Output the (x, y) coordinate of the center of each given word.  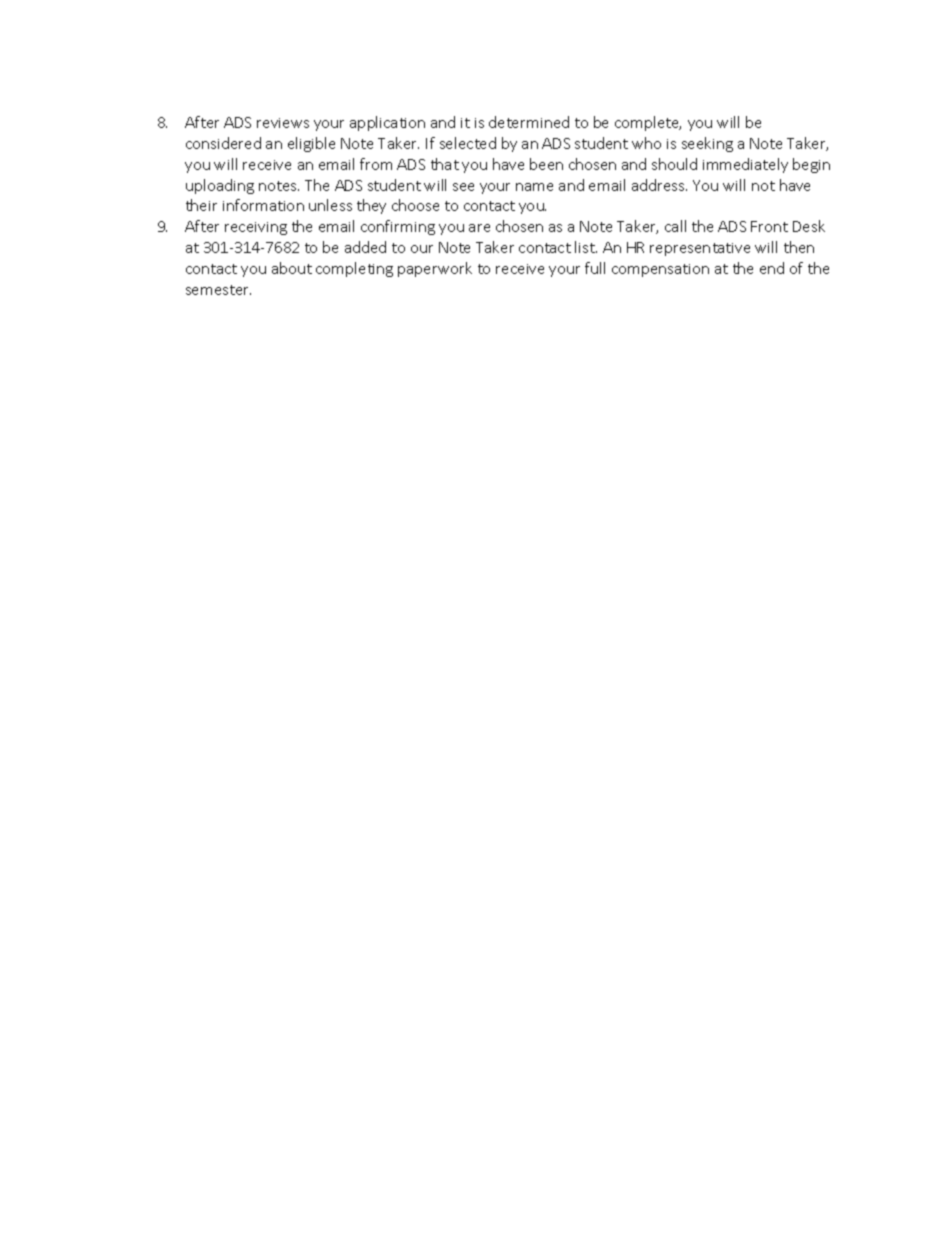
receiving (256, 228)
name (534, 187)
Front (769, 226)
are (479, 228)
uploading (220, 186)
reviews (283, 123)
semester (218, 290)
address (659, 185)
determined (529, 122)
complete (648, 123)
